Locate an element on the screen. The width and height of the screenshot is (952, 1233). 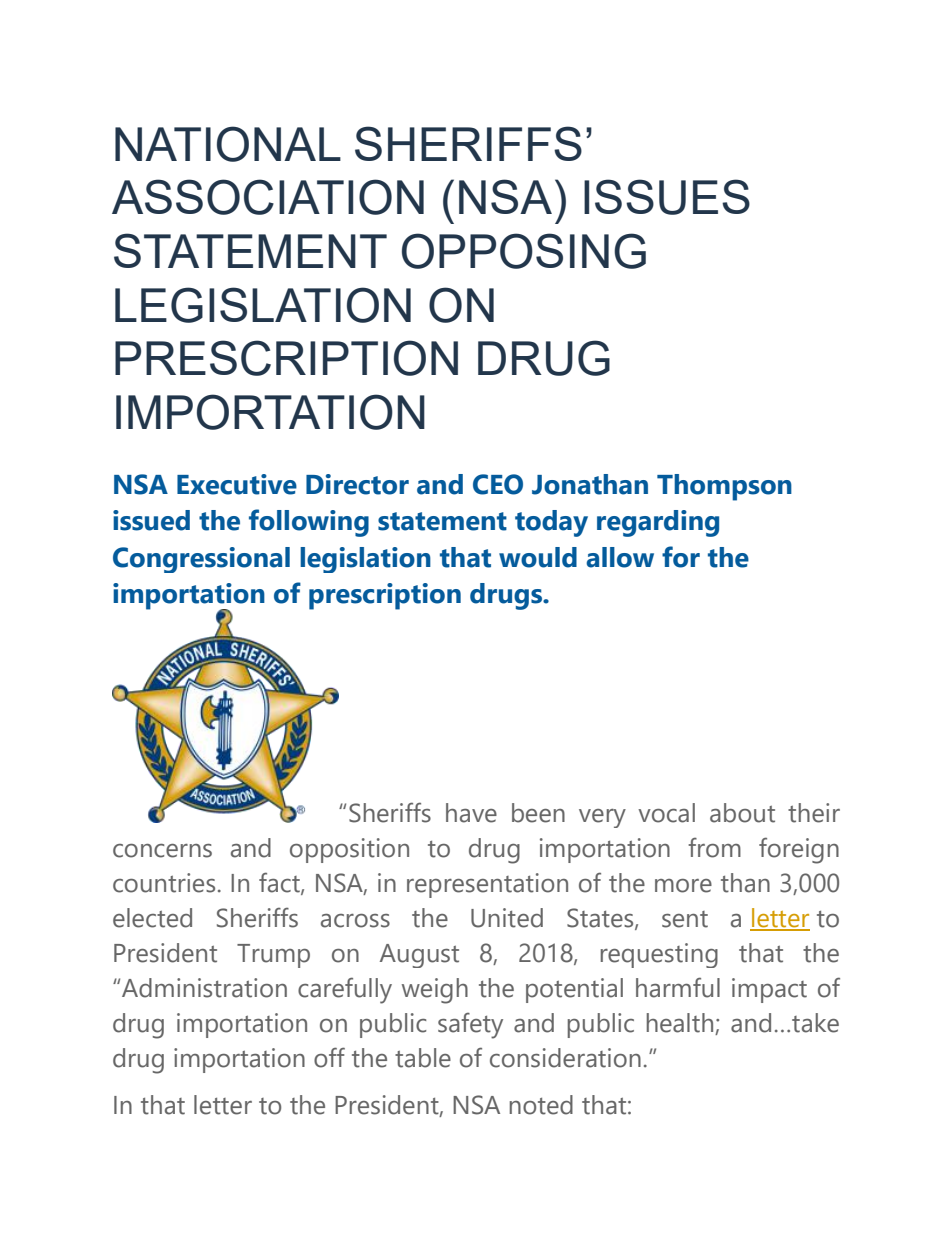
have is located at coordinates (471, 813).
